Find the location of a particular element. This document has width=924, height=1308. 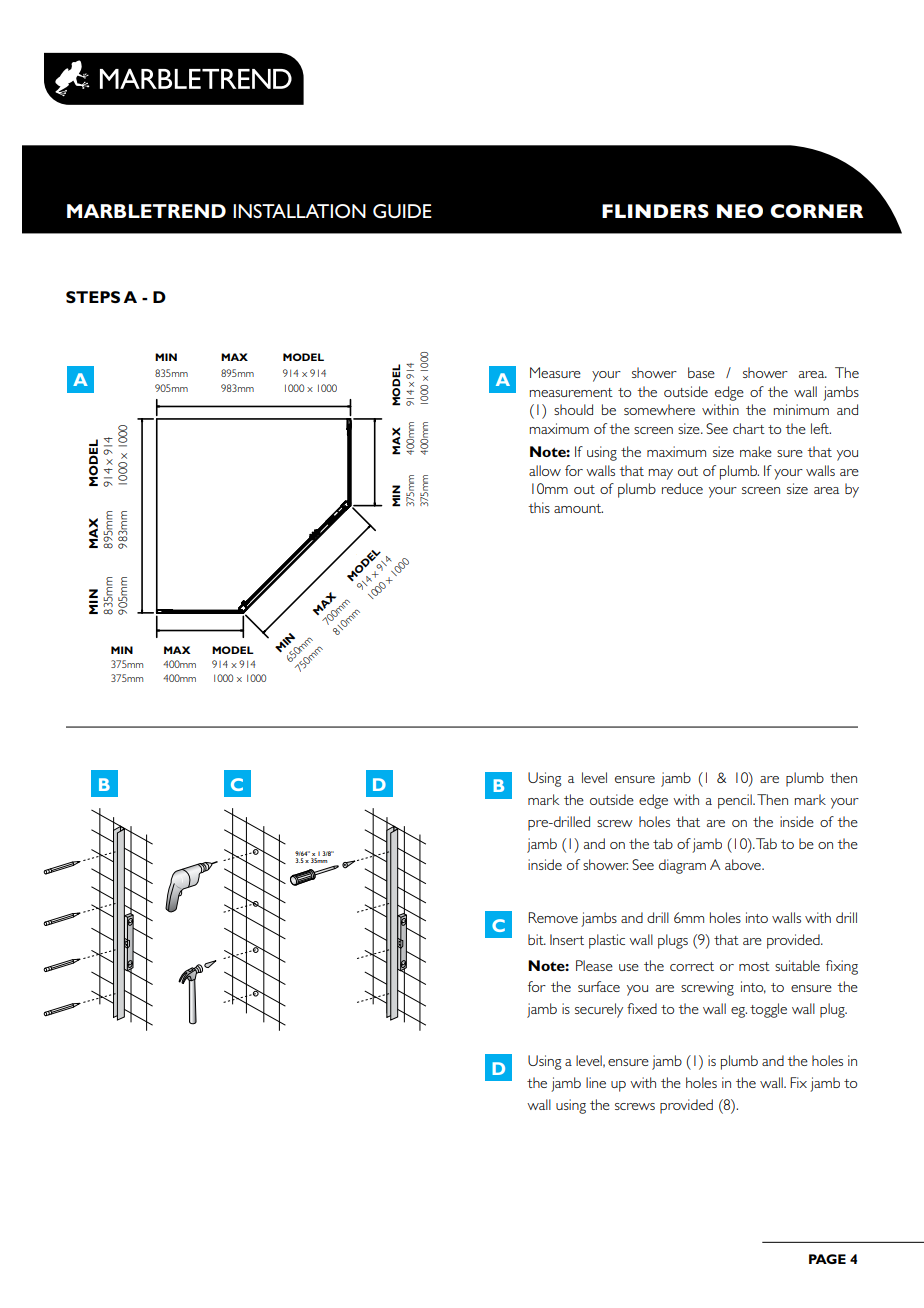

securely is located at coordinates (599, 1010).
